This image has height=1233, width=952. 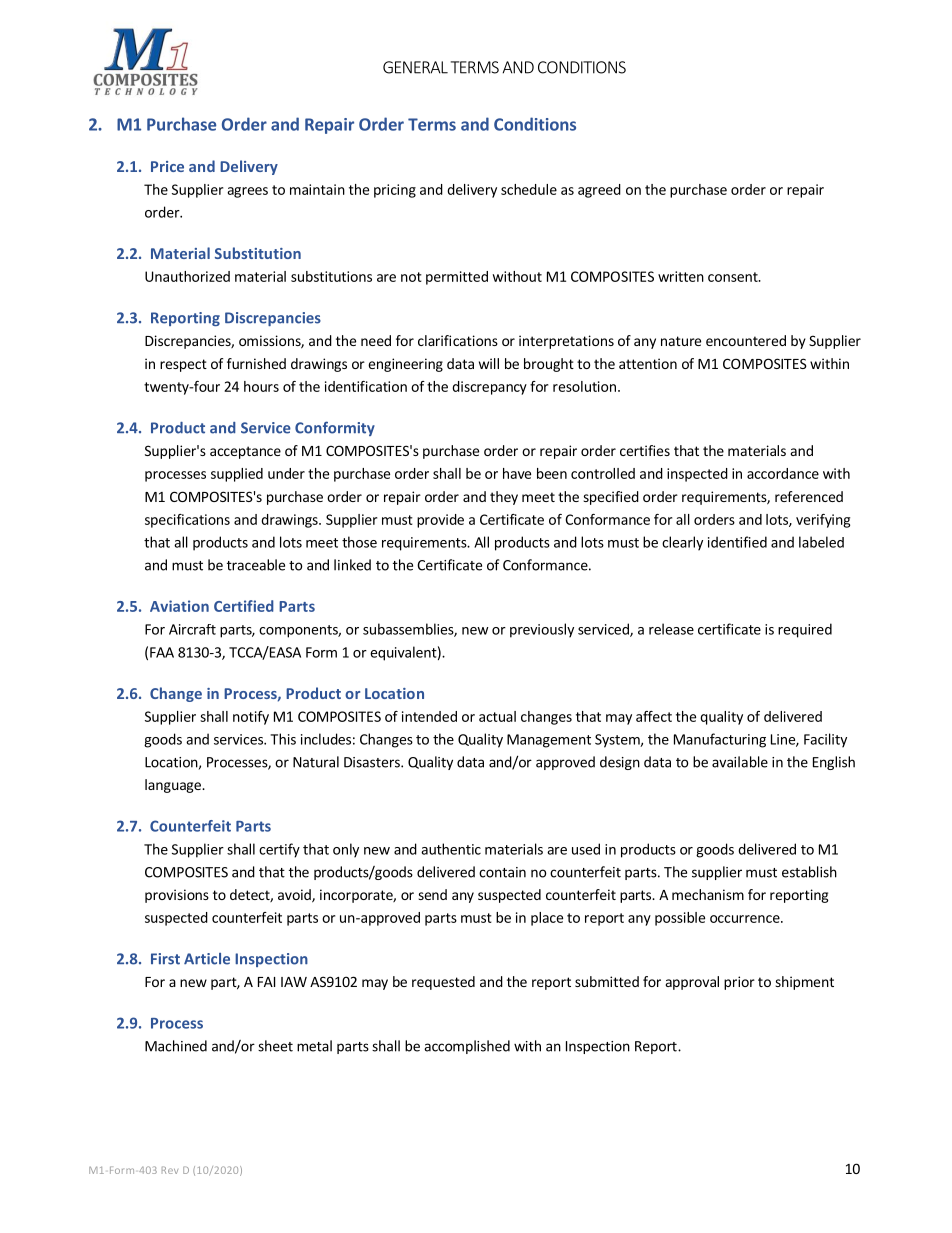 I want to click on traceable, so click(x=256, y=565).
